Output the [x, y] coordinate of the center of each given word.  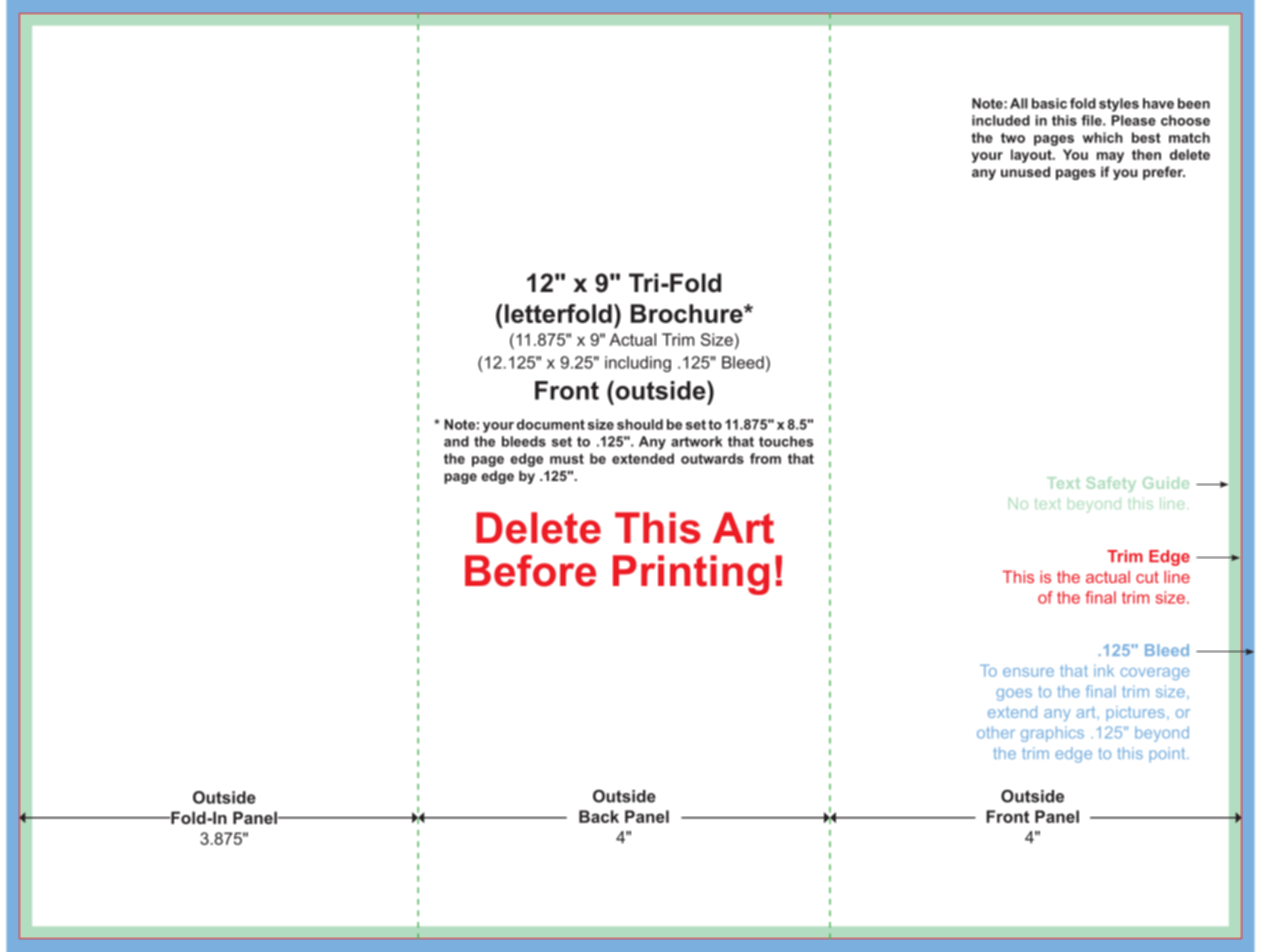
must [567, 459]
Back [599, 816]
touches [786, 441]
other [996, 732]
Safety [1111, 484]
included [1001, 120]
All [1019, 103]
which [1102, 137]
